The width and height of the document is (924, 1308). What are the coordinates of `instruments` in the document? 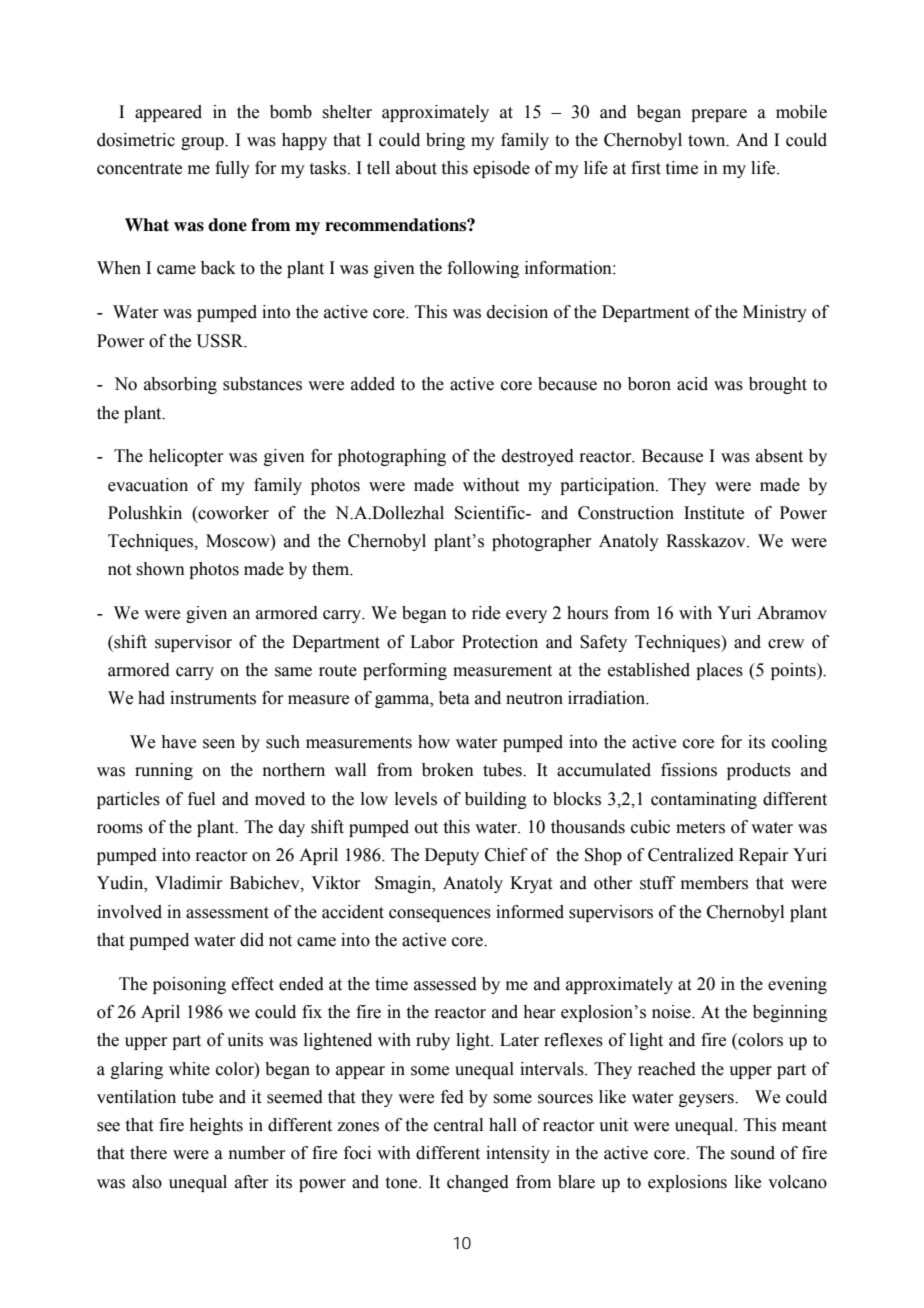 It's located at (213, 698).
